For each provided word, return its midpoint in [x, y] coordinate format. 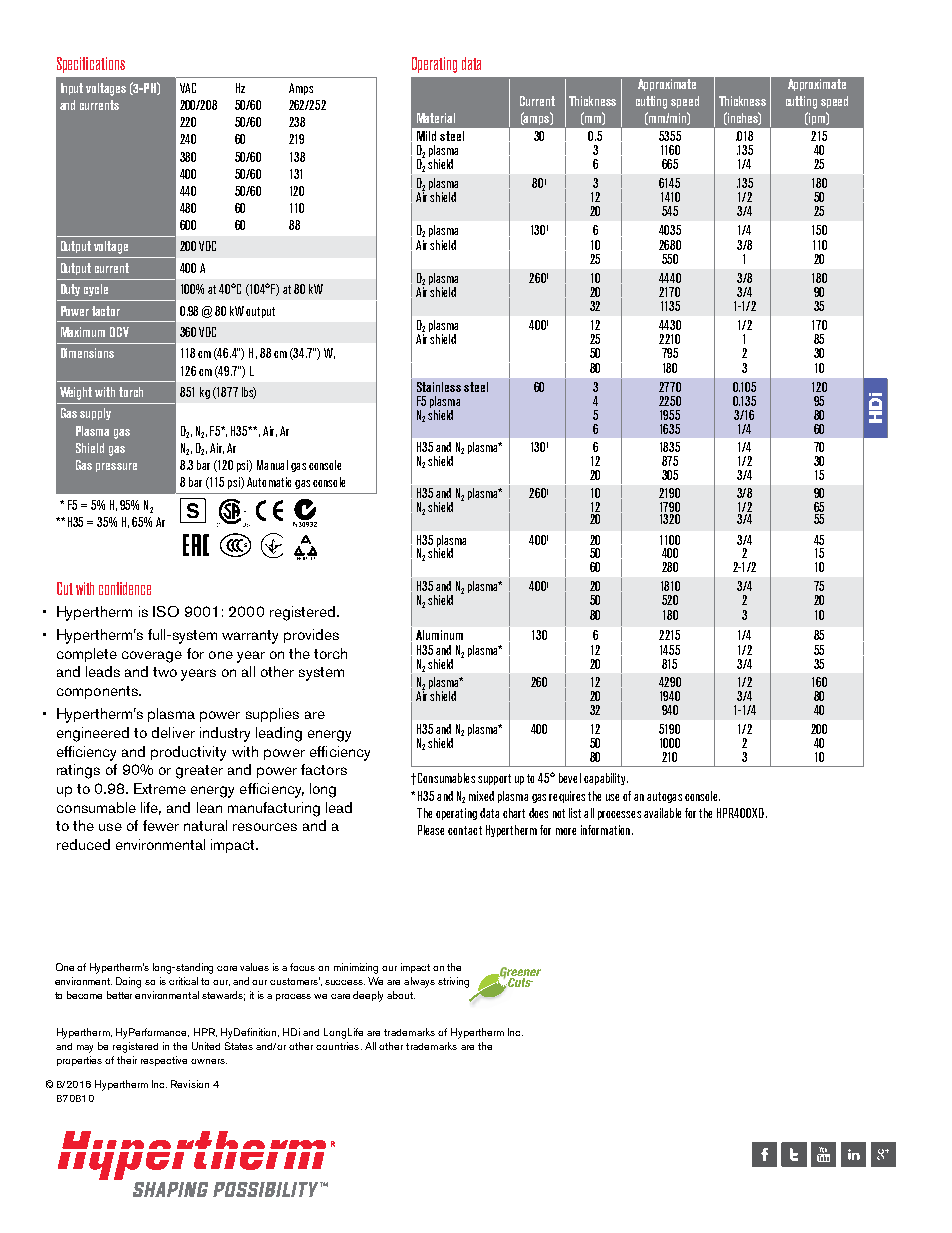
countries [339, 1046]
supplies [272, 715]
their [127, 1060]
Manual [272, 465]
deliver [173, 732]
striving [453, 982]
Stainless [439, 387]
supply [95, 414]
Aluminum [439, 635]
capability [606, 779]
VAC [188, 88]
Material [436, 118]
